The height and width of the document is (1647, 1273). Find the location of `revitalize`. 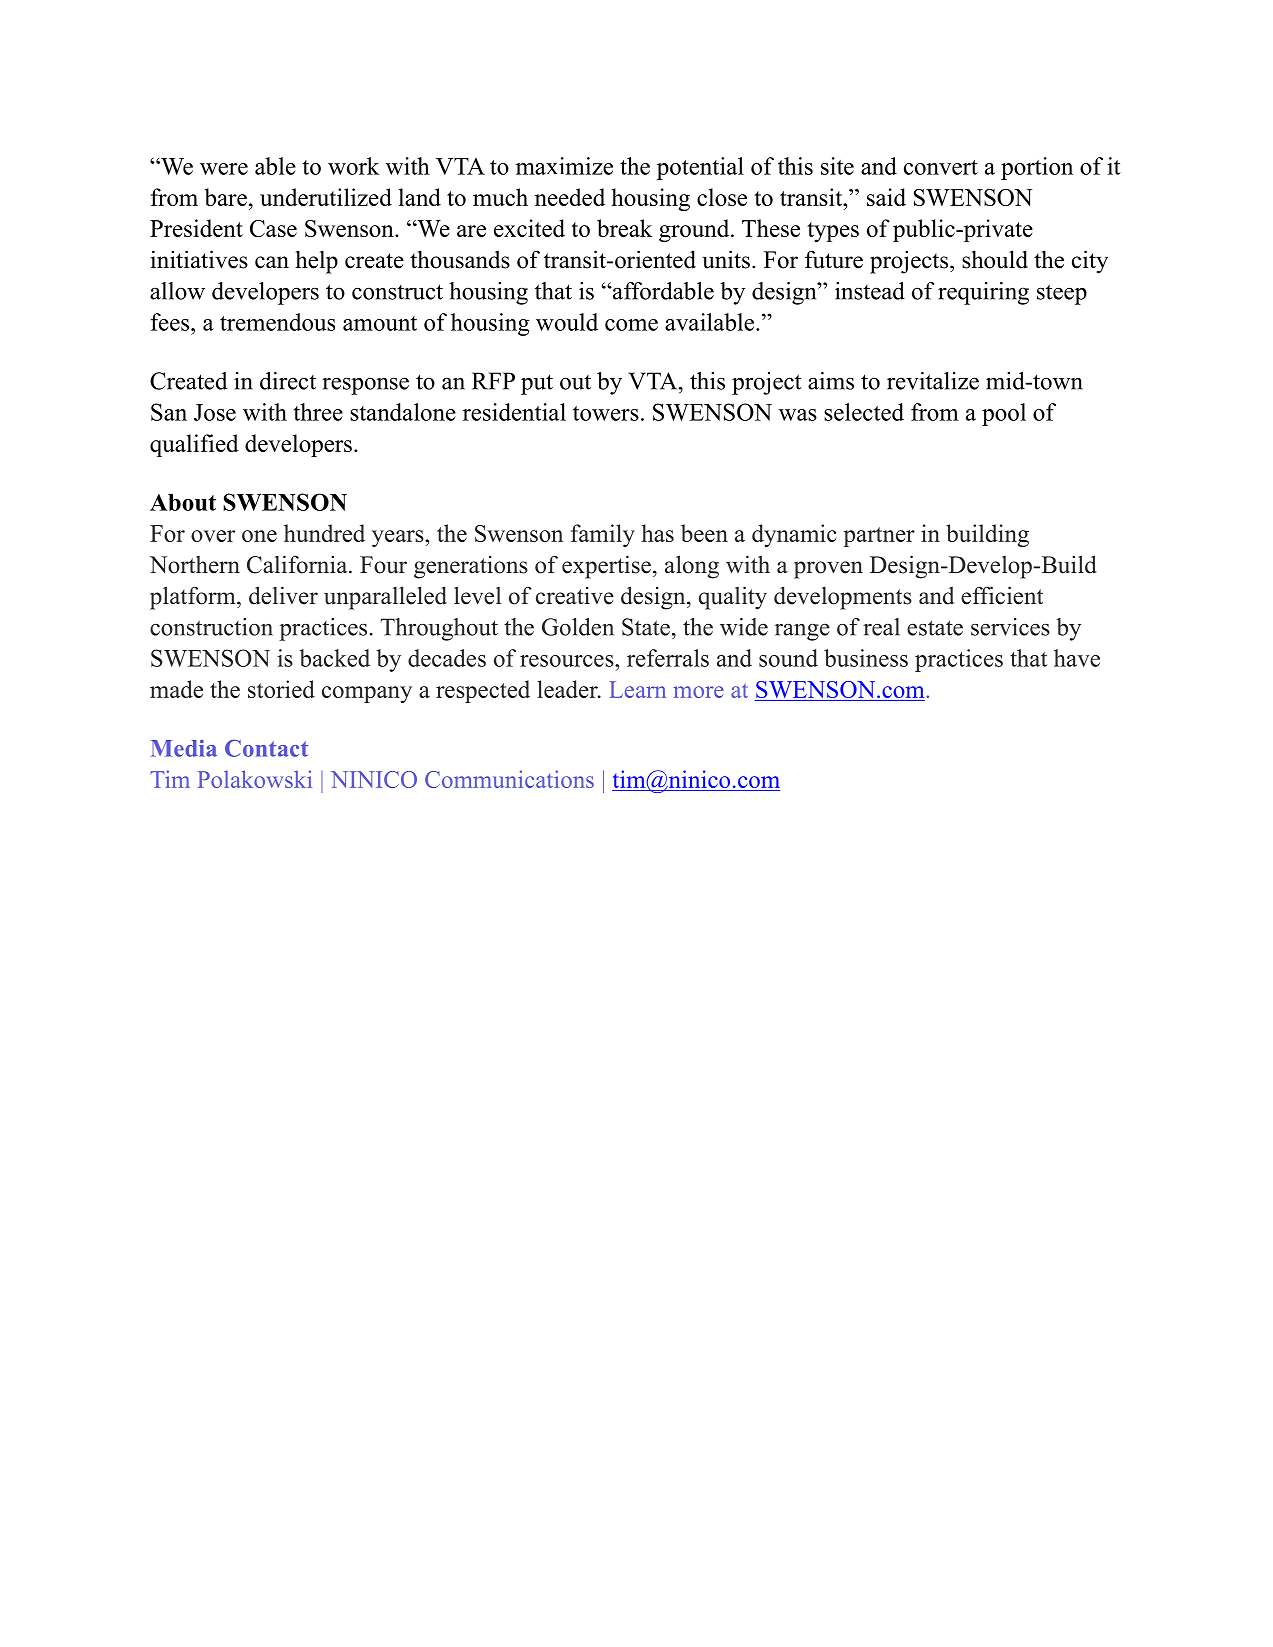

revitalize is located at coordinates (933, 381).
